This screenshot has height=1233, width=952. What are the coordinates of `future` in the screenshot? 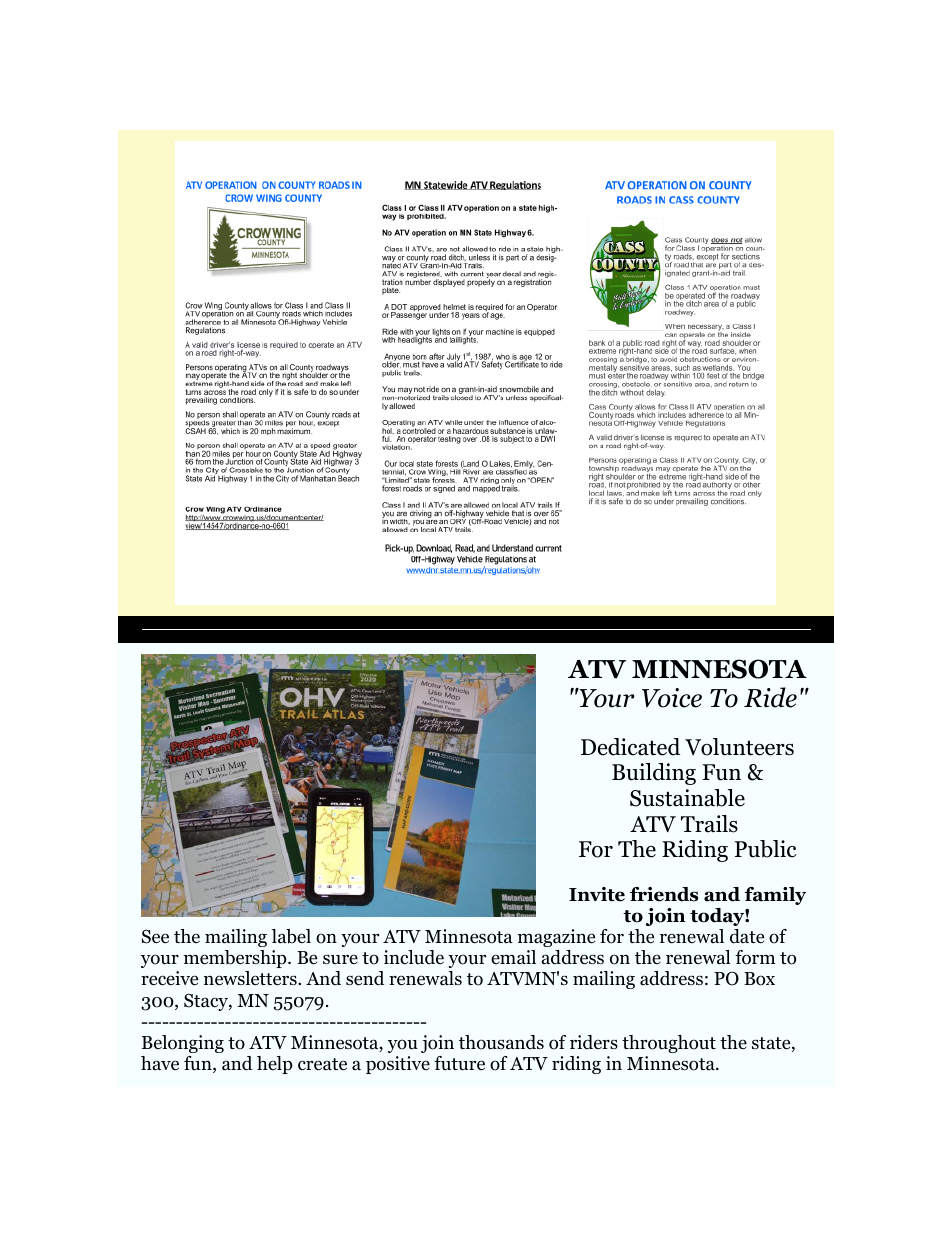 It's located at (459, 1063).
